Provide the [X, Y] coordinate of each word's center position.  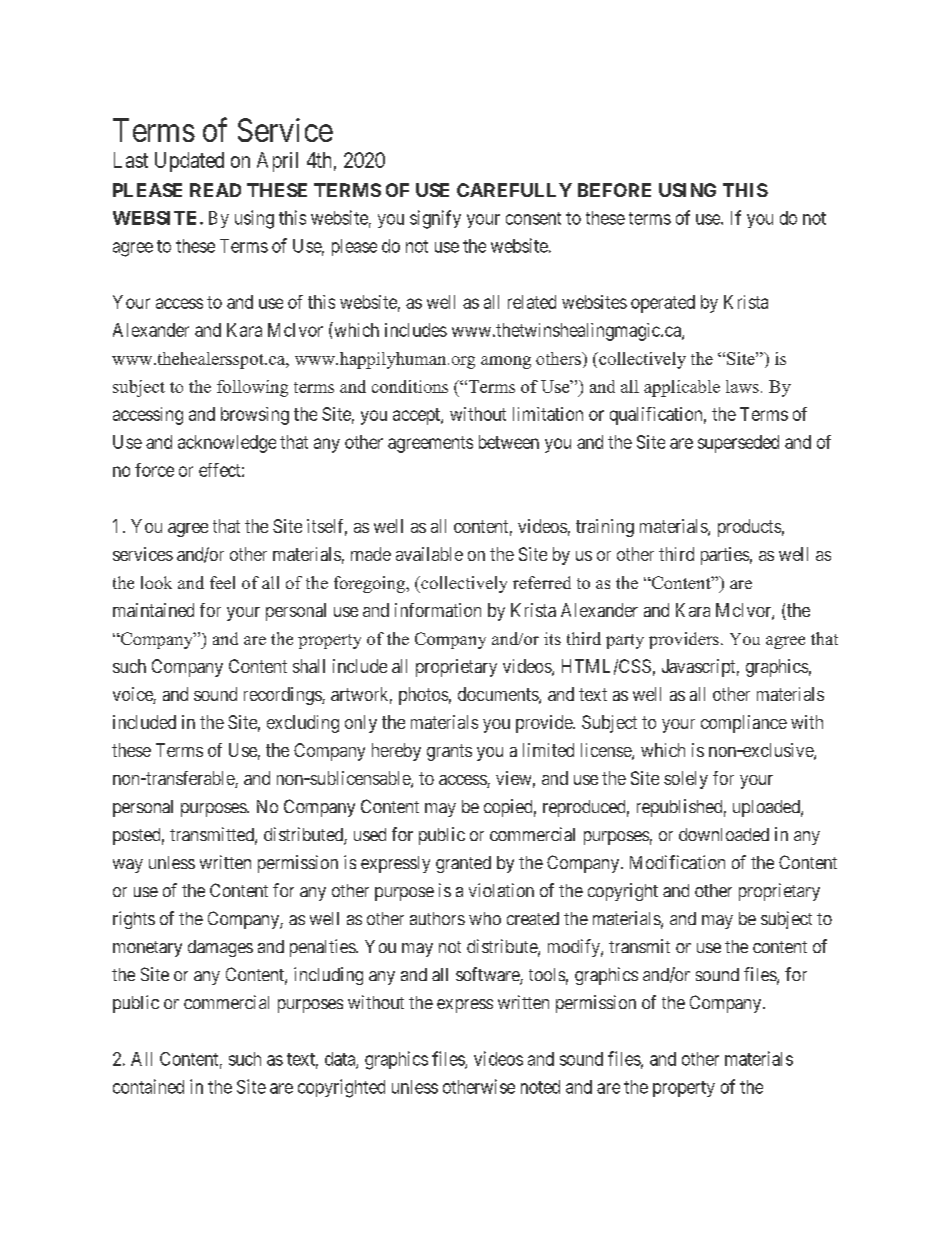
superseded [738, 444]
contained [148, 1086]
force [154, 470]
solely [686, 780]
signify [435, 219]
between [509, 442]
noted [540, 1087]
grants [449, 752]
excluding [303, 724]
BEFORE [614, 190]
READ [215, 190]
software [488, 975]
